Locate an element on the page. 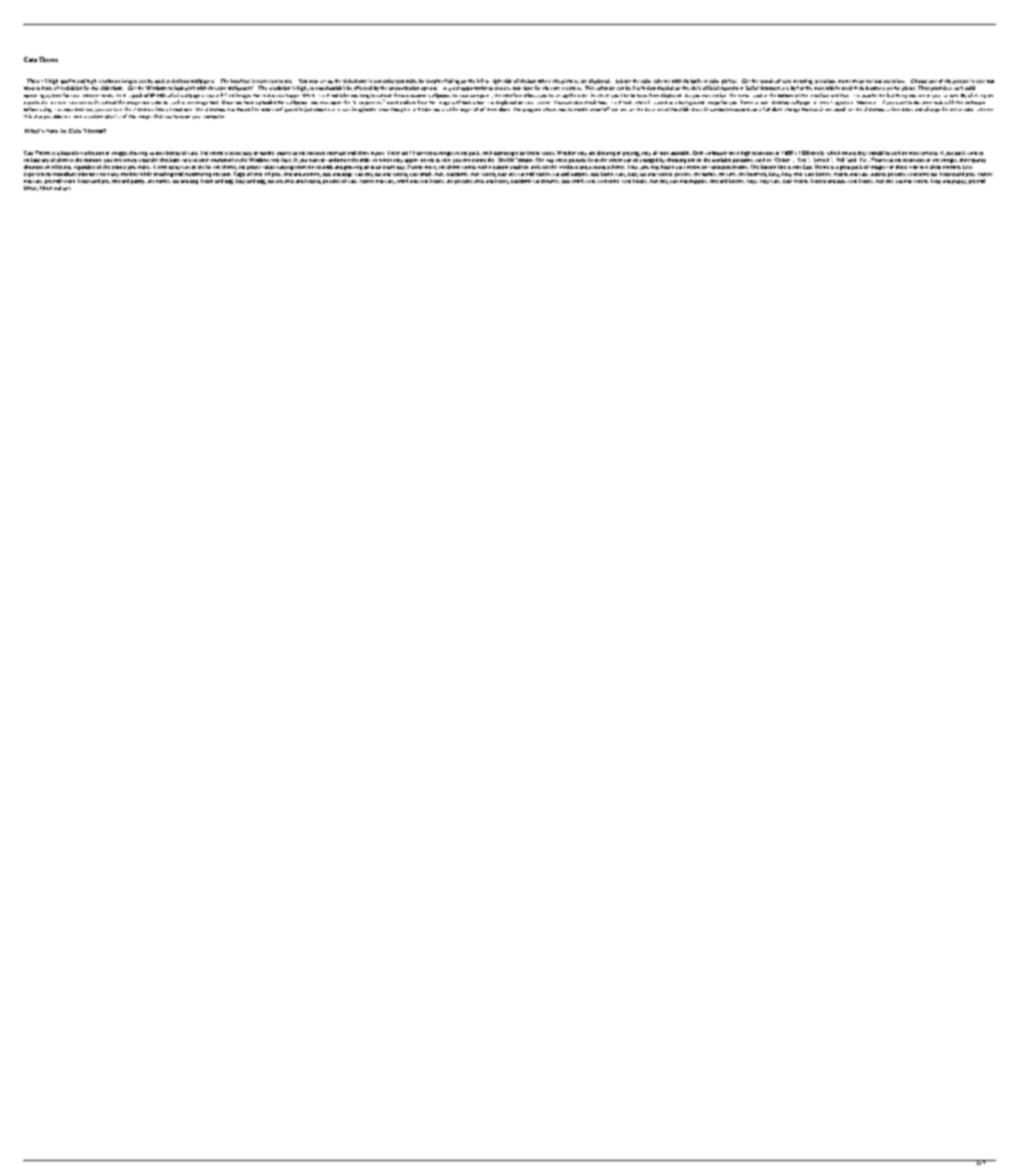 Image resolution: width=1019 pixels, height=1176 pixels. breeds is located at coordinates (173, 153).
